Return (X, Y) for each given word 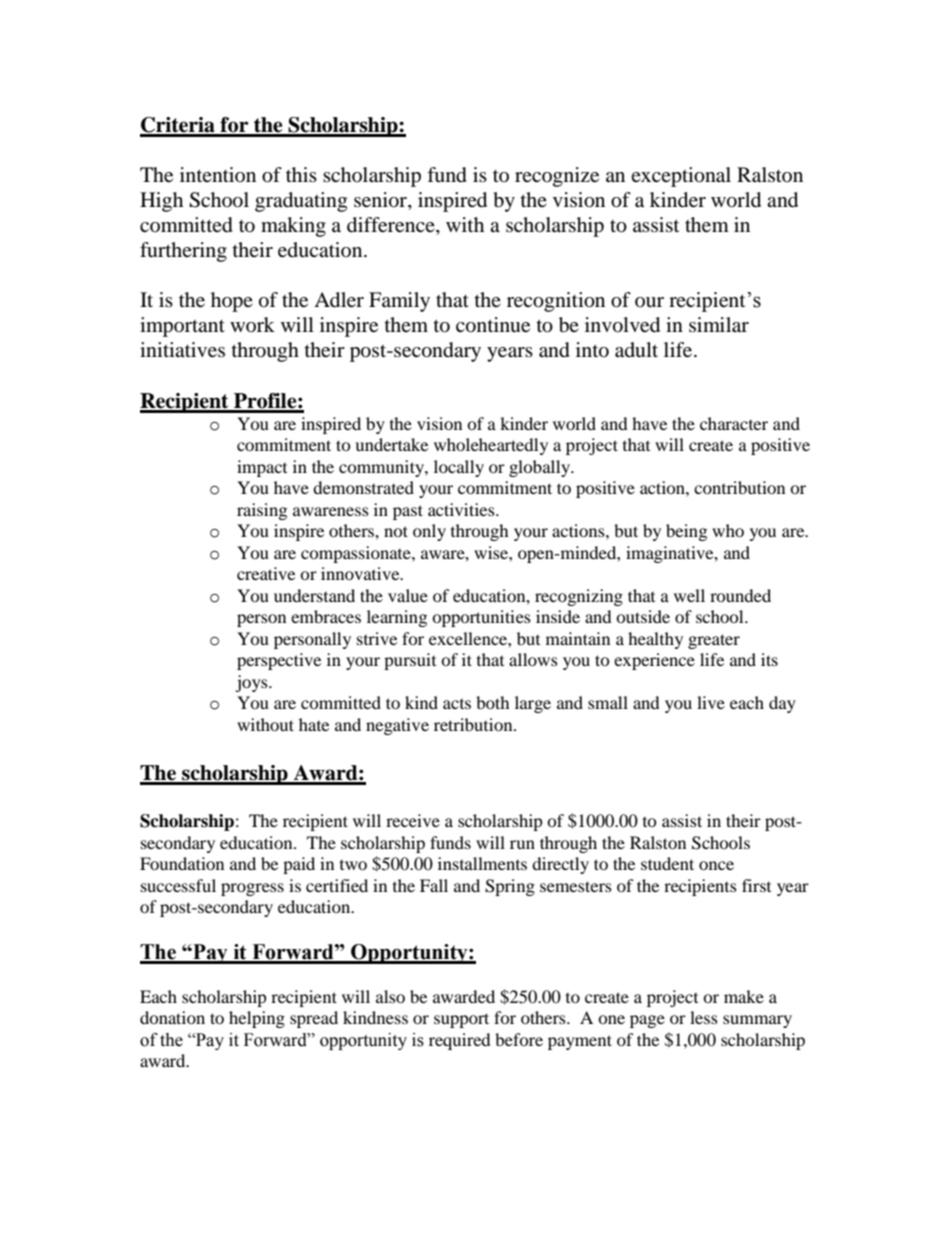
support (461, 1020)
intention (218, 174)
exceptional (681, 177)
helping (257, 1019)
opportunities (481, 618)
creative (266, 573)
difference (392, 226)
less (704, 1017)
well (689, 595)
